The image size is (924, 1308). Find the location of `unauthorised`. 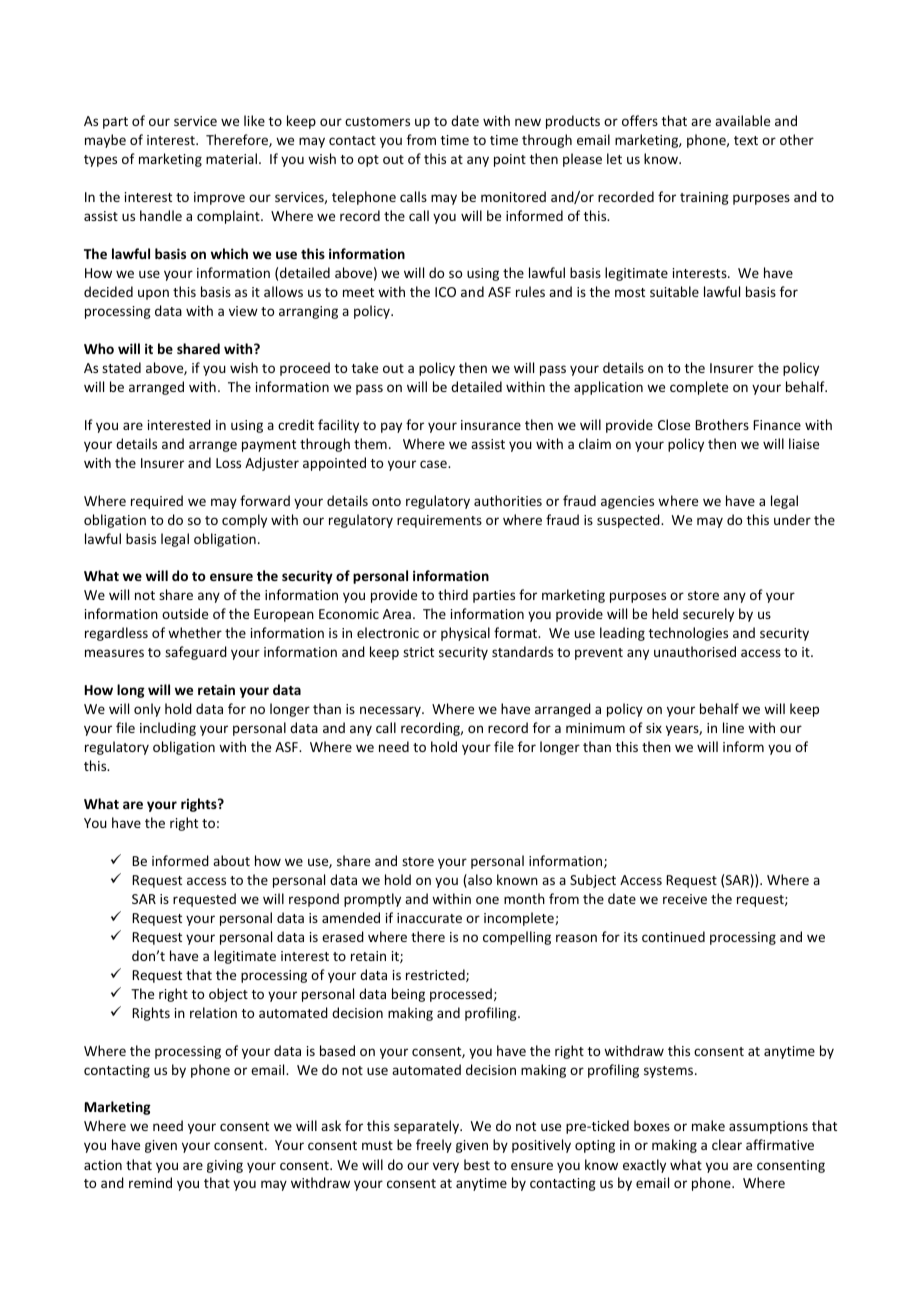

unauthorised is located at coordinates (695, 651).
